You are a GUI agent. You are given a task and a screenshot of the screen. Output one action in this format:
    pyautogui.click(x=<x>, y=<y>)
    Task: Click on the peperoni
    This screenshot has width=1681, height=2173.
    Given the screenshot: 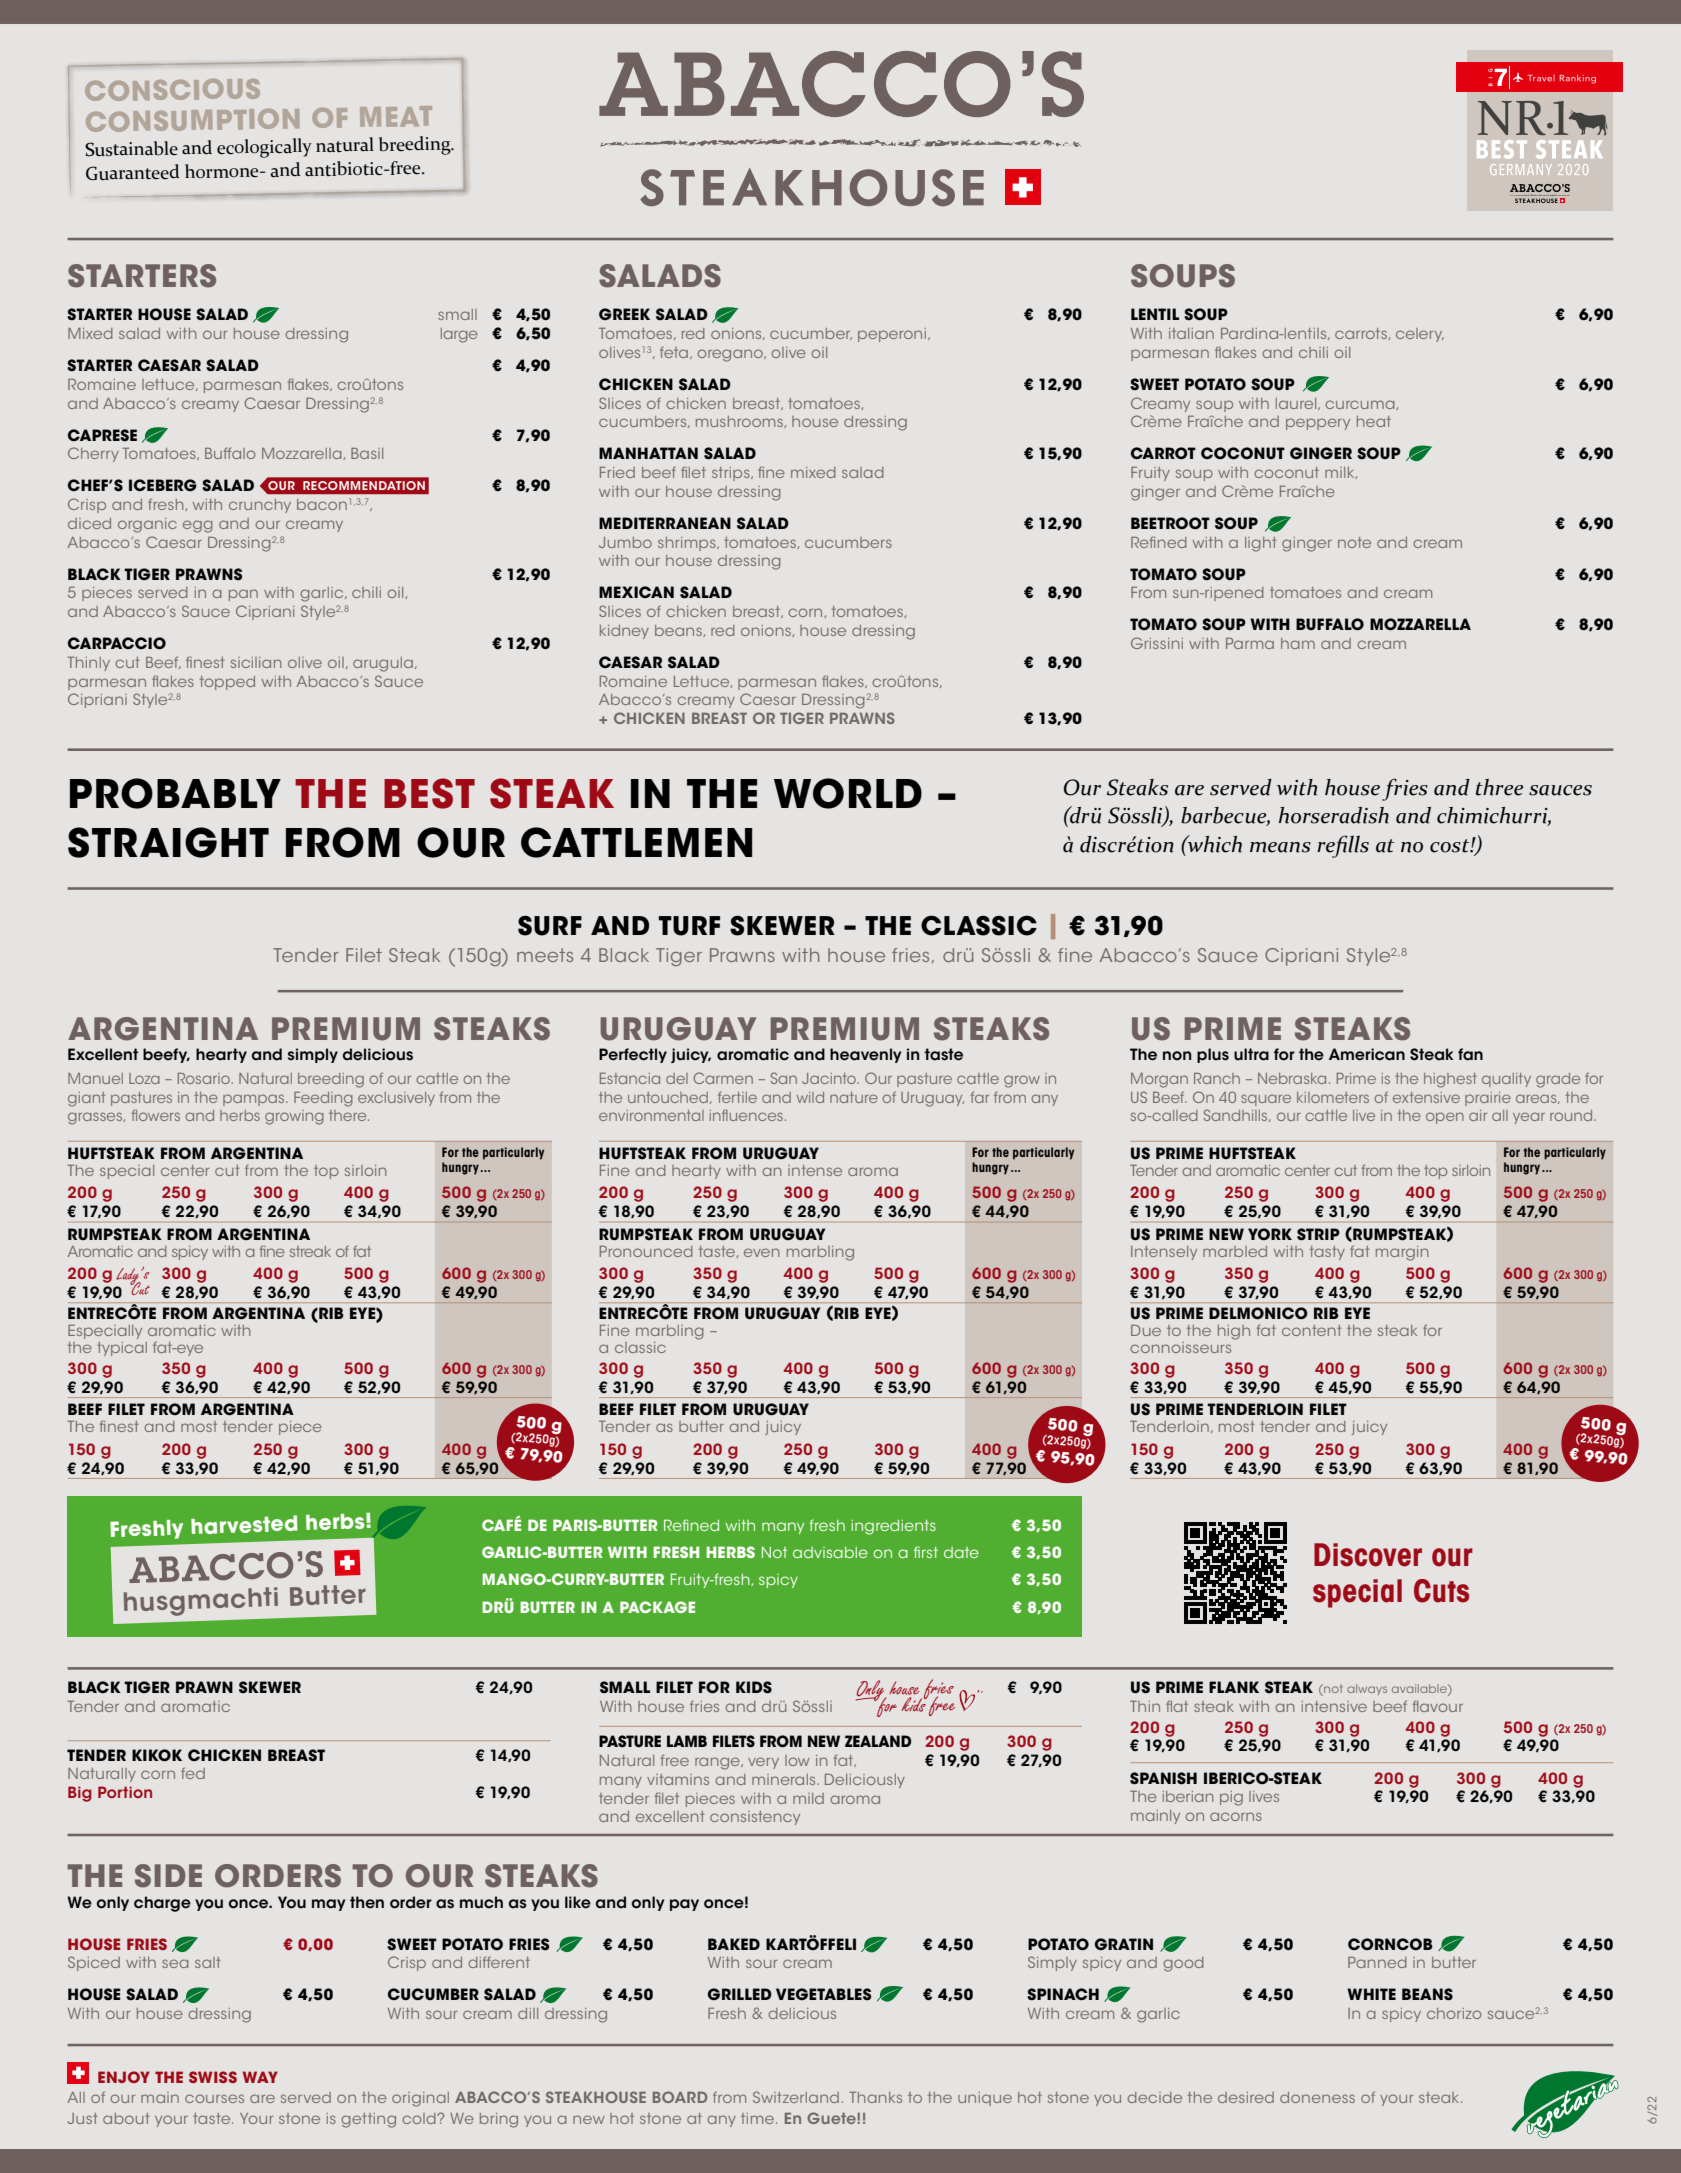 What is the action you would take?
    pyautogui.click(x=892, y=335)
